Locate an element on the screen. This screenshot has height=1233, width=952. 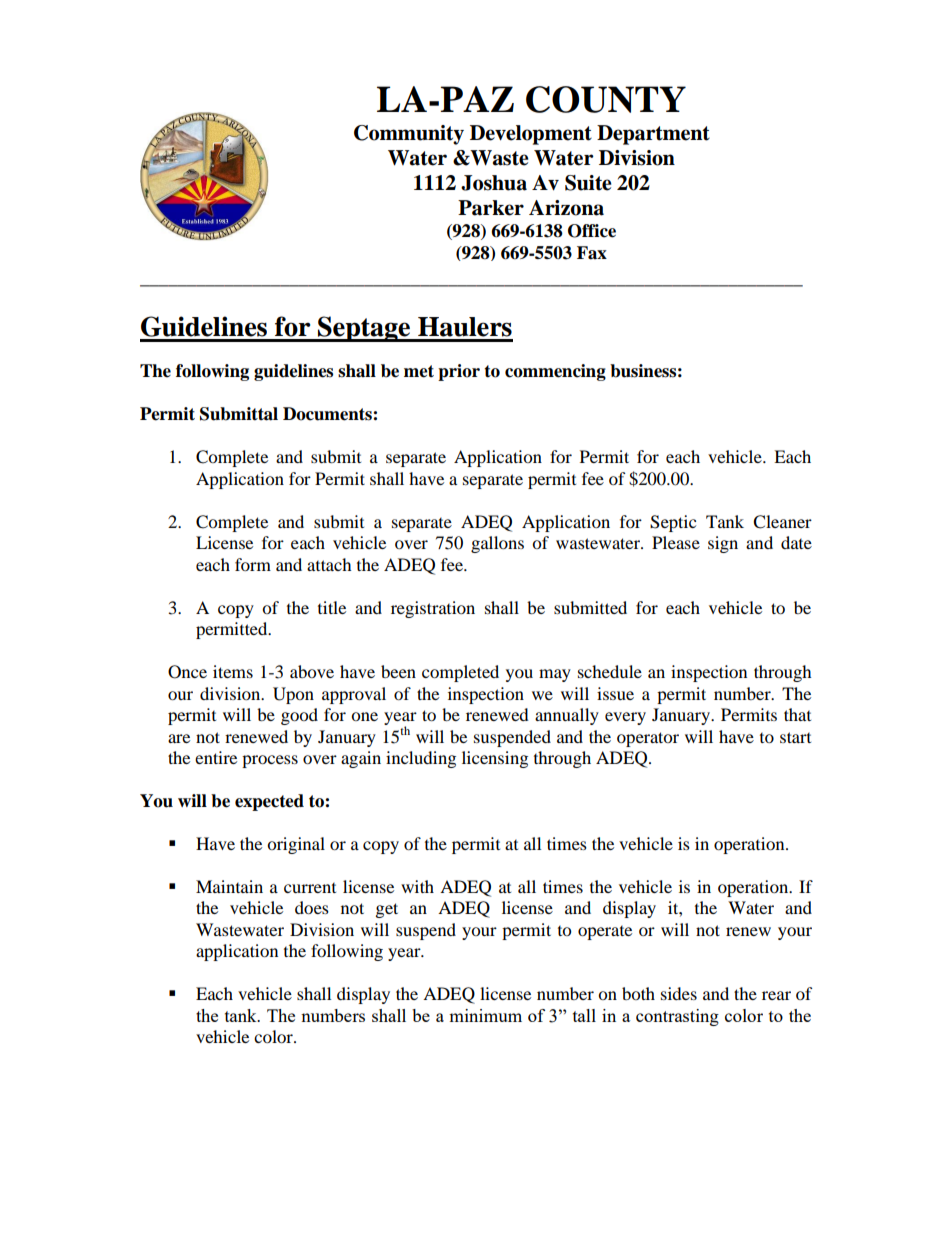
start is located at coordinates (795, 737).
